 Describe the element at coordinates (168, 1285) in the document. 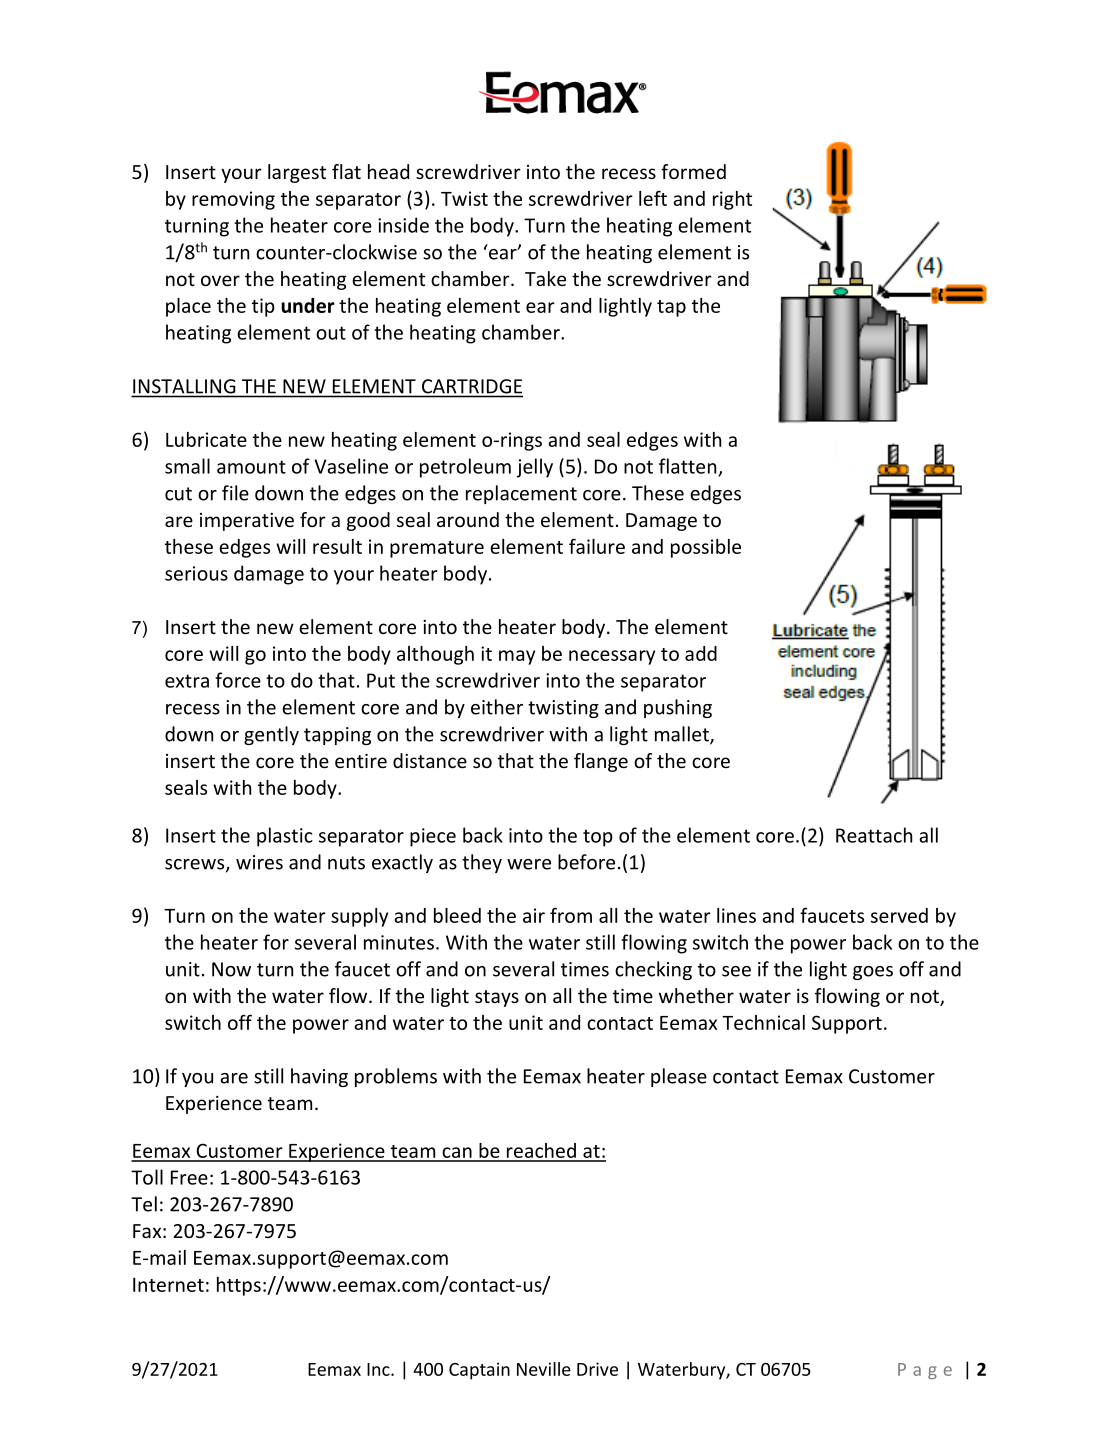

I see `Internet` at that location.
